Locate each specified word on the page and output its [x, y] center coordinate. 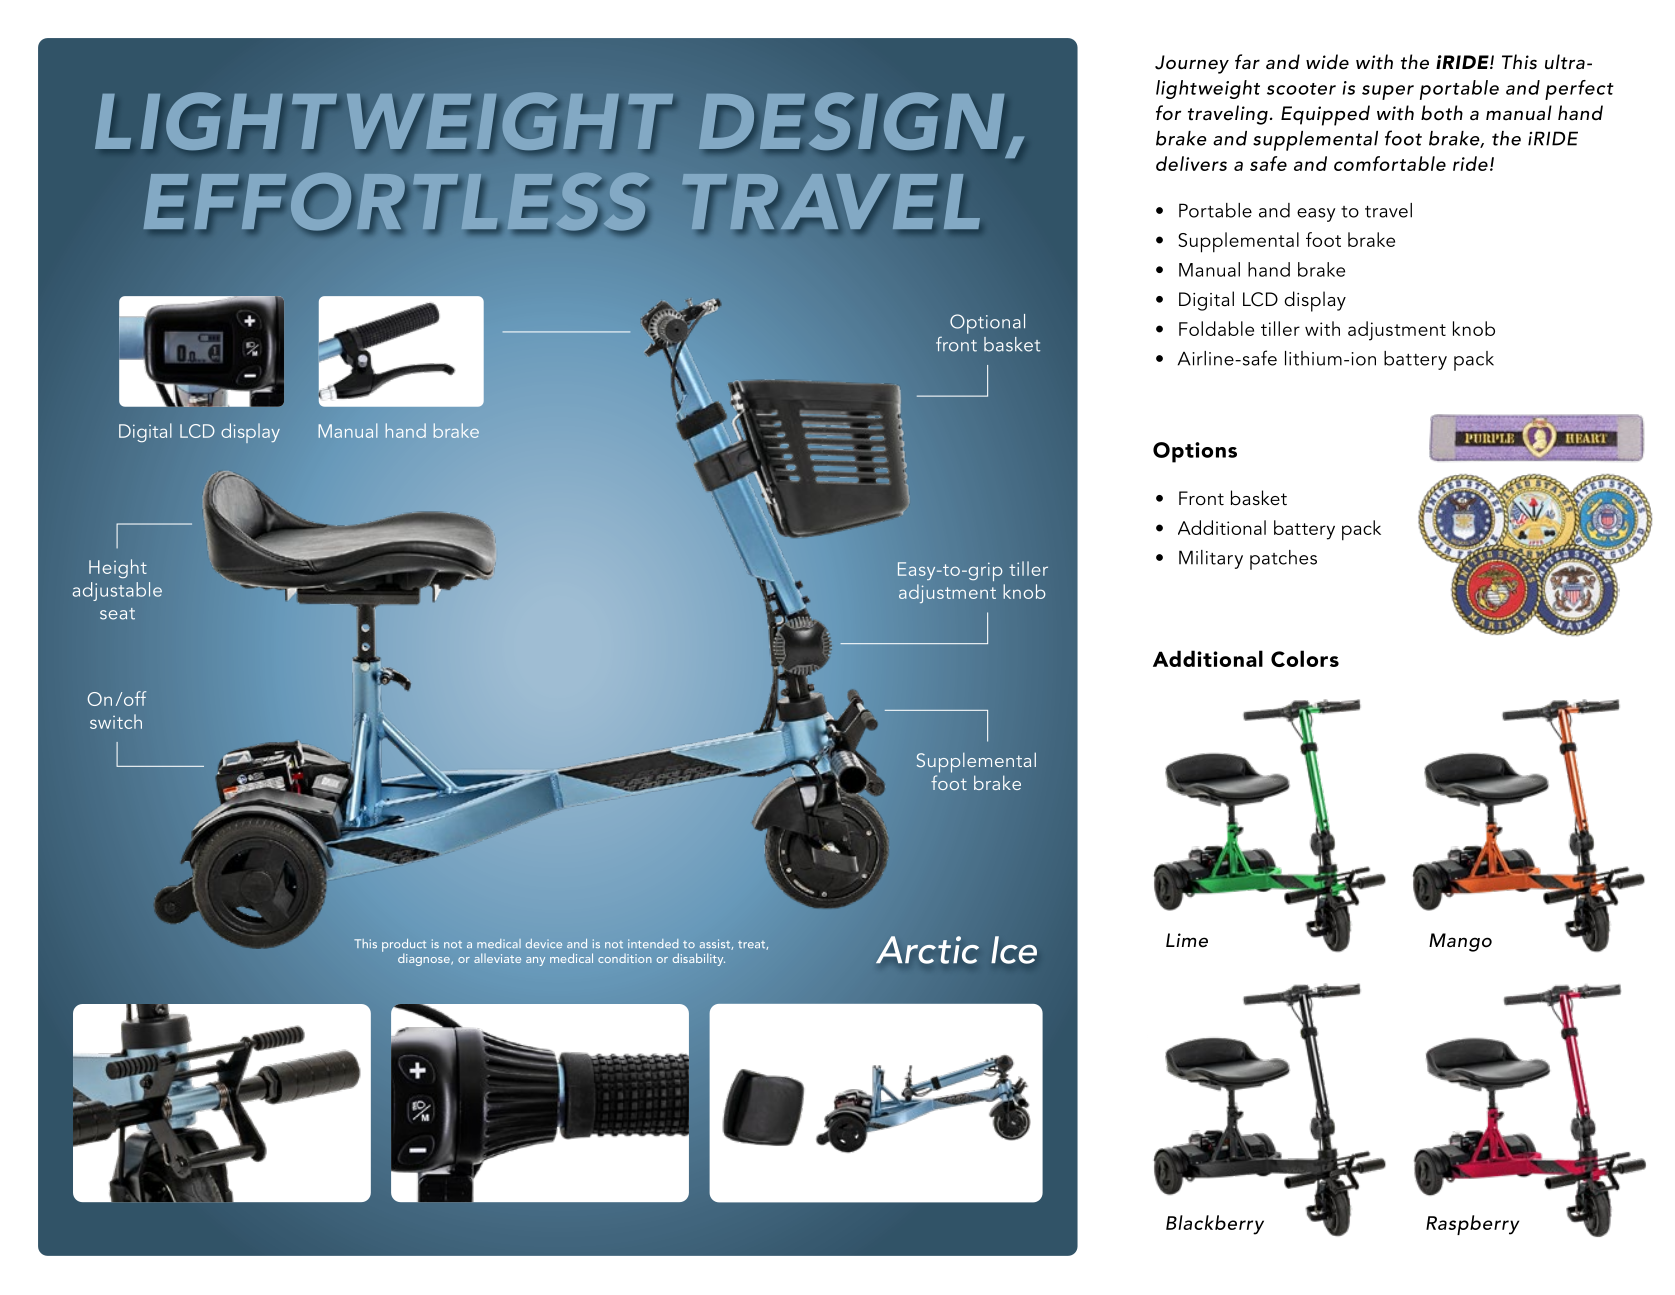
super [1388, 92]
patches [1283, 560]
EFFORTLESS [396, 202]
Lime [1187, 940]
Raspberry [1472, 1225]
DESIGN [851, 121]
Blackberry [1215, 1225]
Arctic [927, 950]
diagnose [425, 959]
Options [1195, 452]
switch [116, 721]
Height [118, 568]
